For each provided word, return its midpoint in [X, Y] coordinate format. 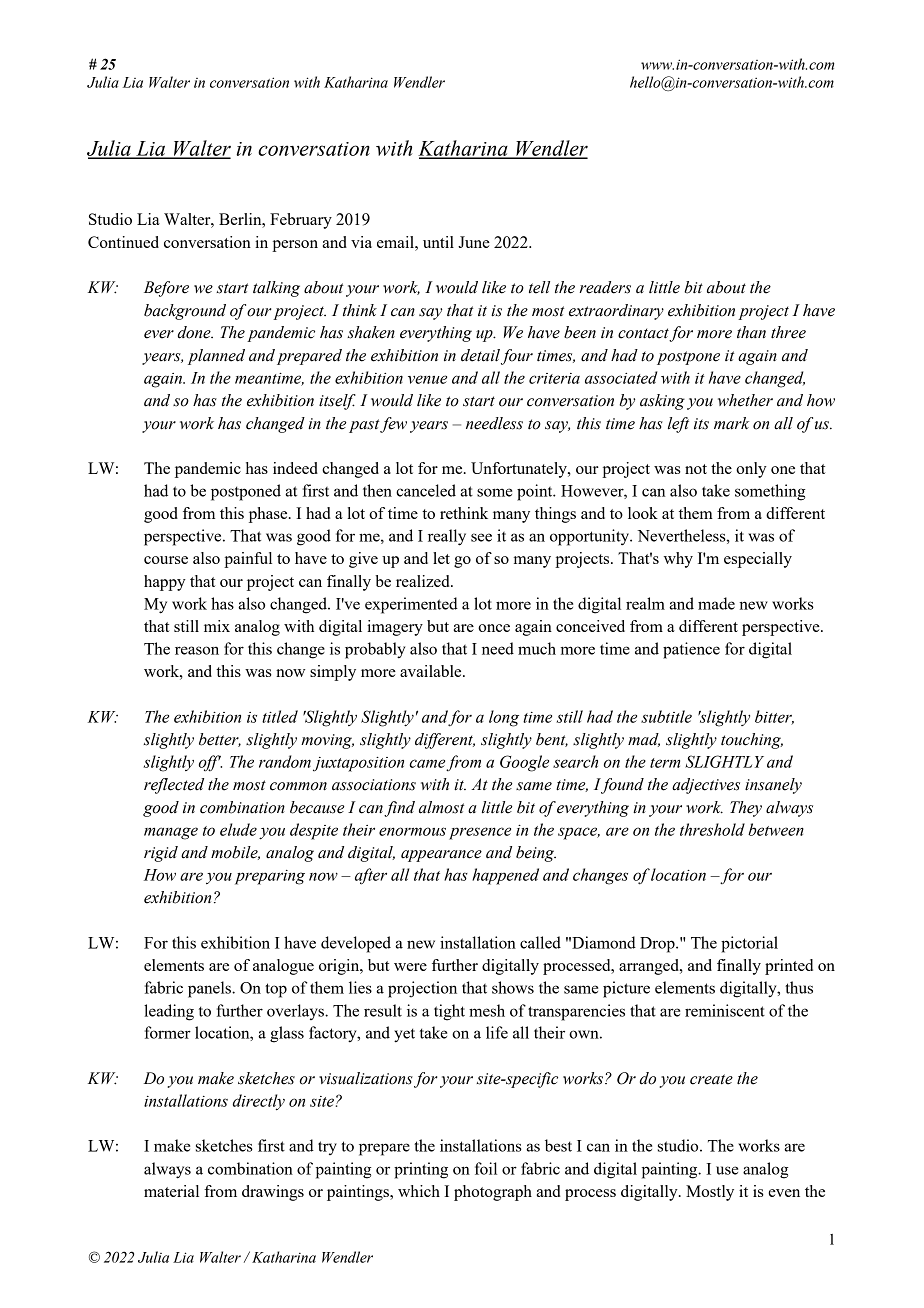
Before [166, 289]
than [751, 332]
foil [486, 1168]
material [171, 1191]
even [784, 1193]
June [474, 242]
